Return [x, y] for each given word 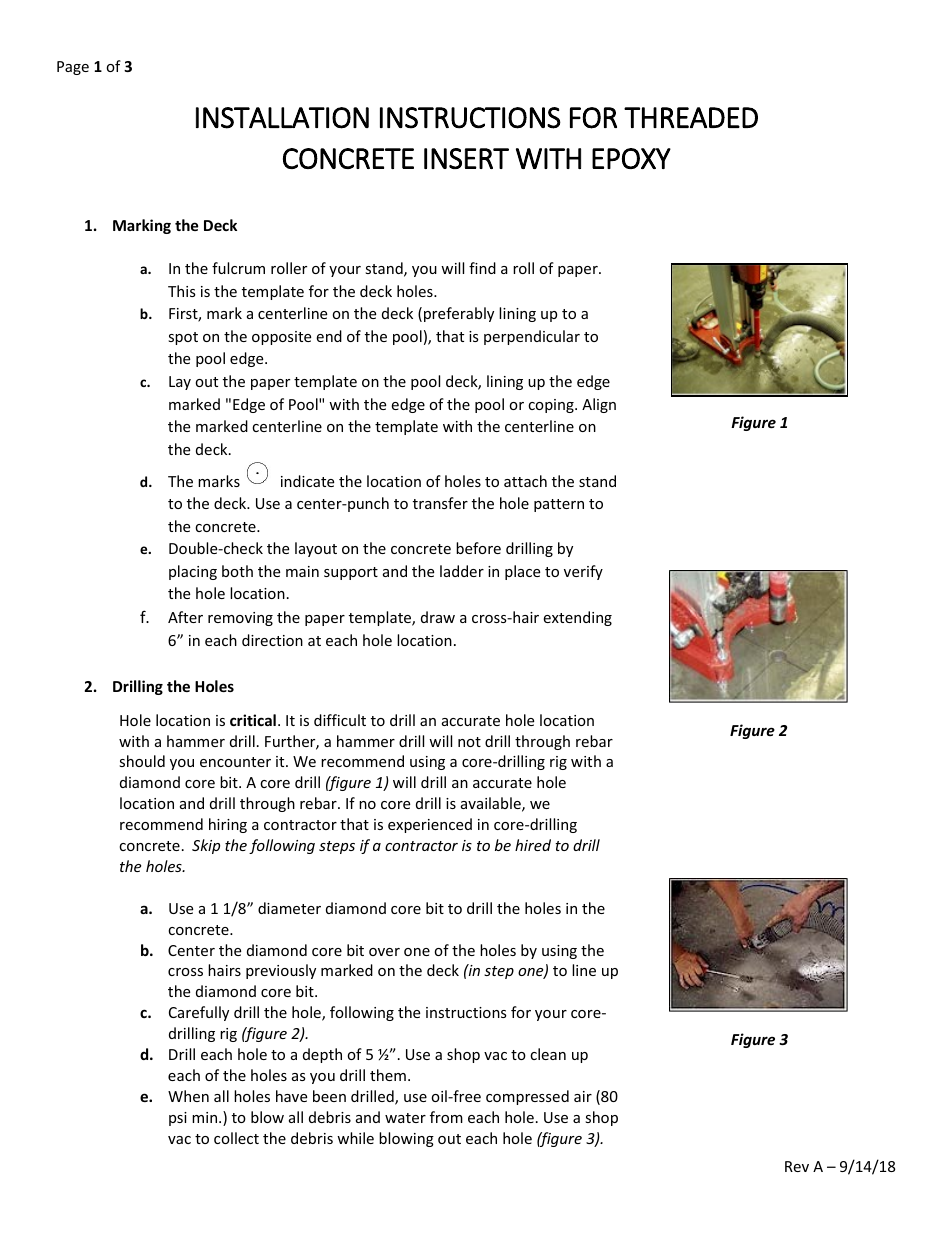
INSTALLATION [282, 118]
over [384, 952]
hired [533, 845]
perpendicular [532, 337]
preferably [459, 314]
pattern [559, 505]
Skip [206, 846]
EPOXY [631, 158]
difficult [340, 720]
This [182, 291]
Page [73, 68]
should [142, 761]
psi [178, 1119]
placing [193, 572]
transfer [440, 503]
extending [577, 618]
